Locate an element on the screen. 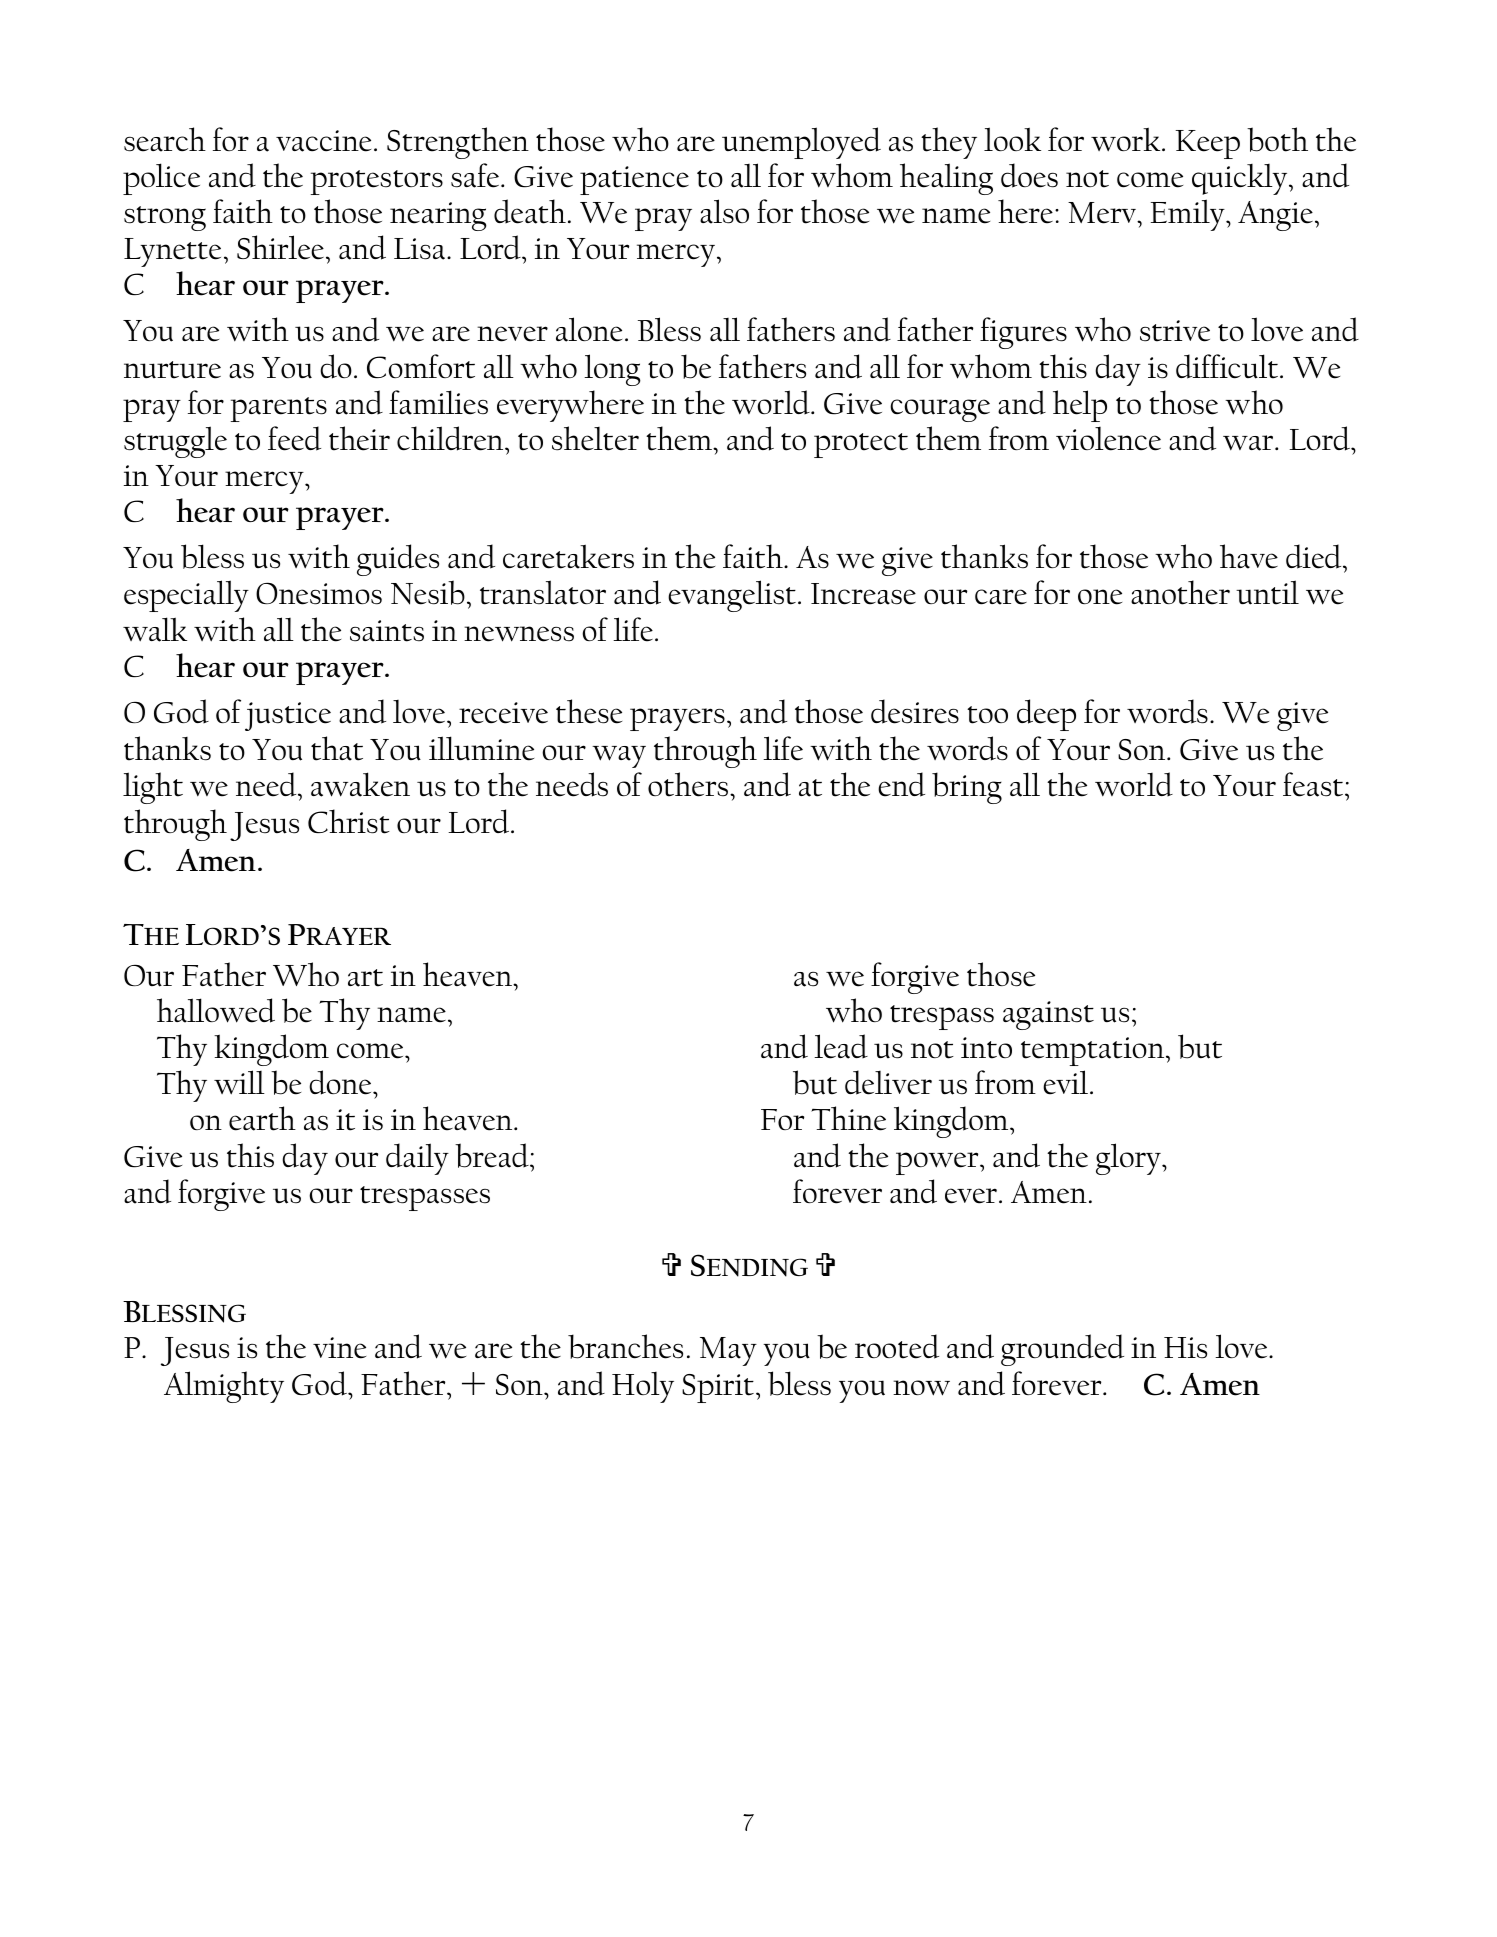 This screenshot has height=1937, width=1497. protect is located at coordinates (861, 445).
